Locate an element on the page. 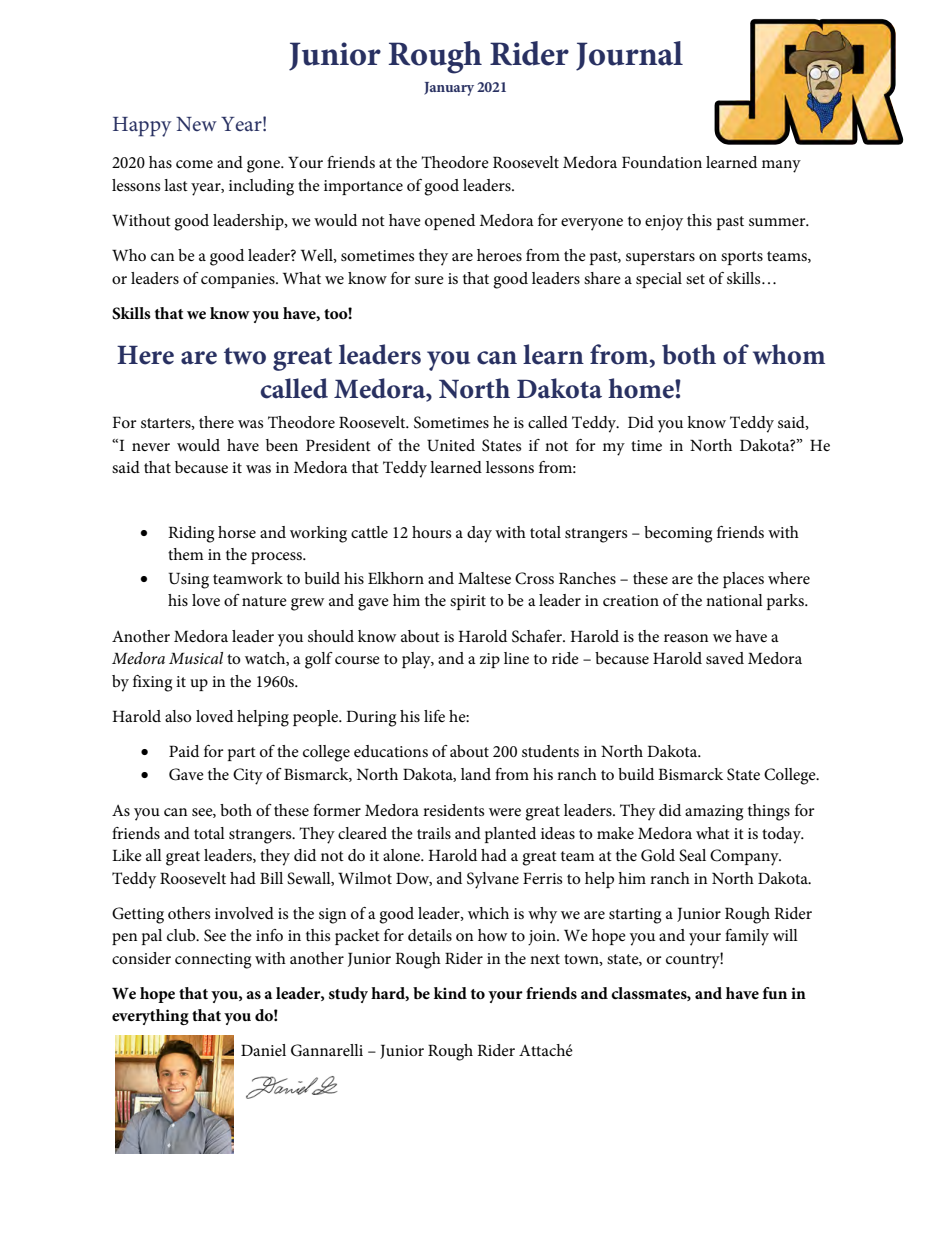 This image has height=1233, width=952. two is located at coordinates (245, 356).
